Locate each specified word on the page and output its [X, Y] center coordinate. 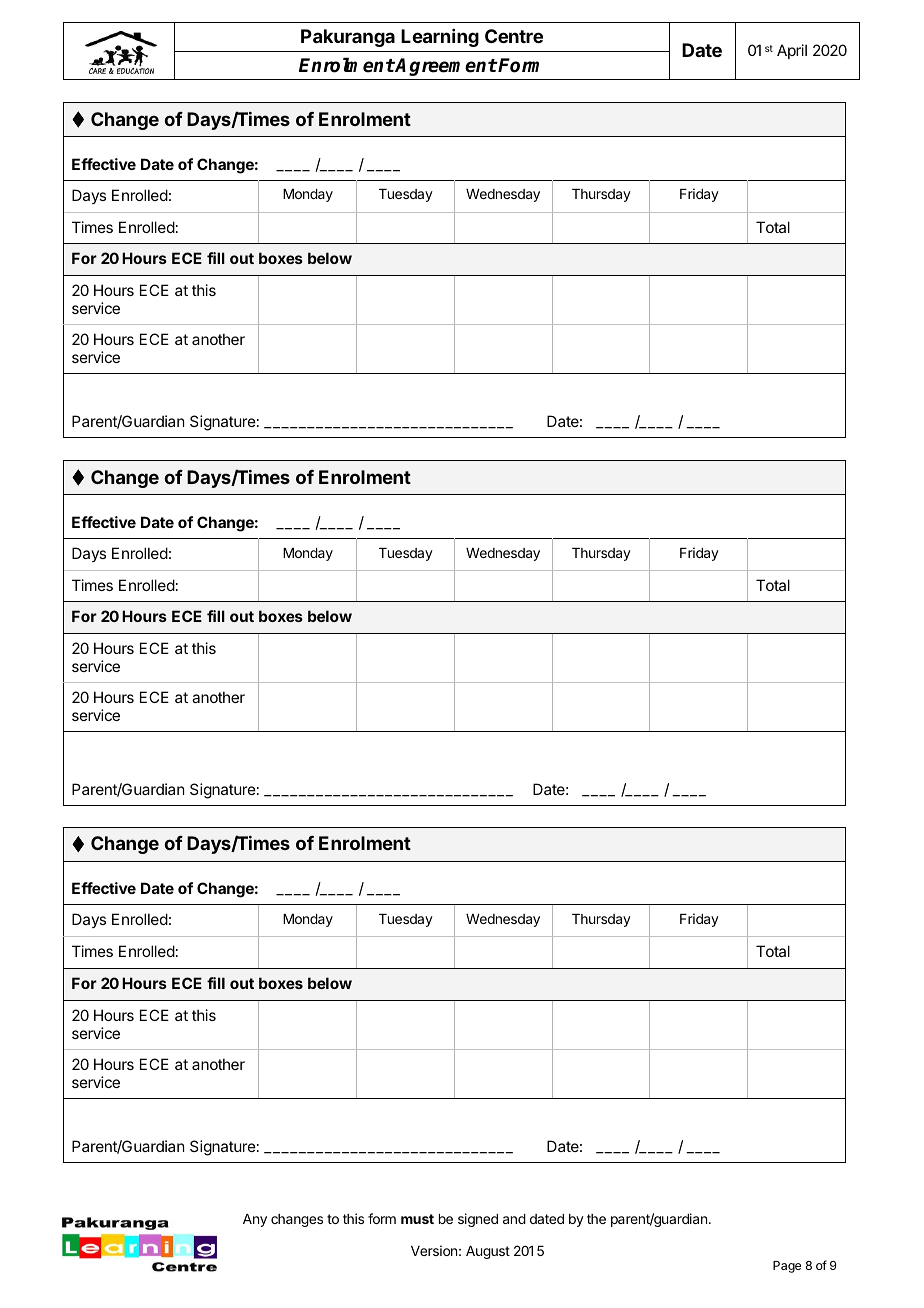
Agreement [445, 67]
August [488, 1252]
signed [478, 1220]
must [417, 1219]
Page [787, 1267]
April [792, 51]
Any [255, 1220]
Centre [514, 36]
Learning [440, 38]
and [514, 1219]
